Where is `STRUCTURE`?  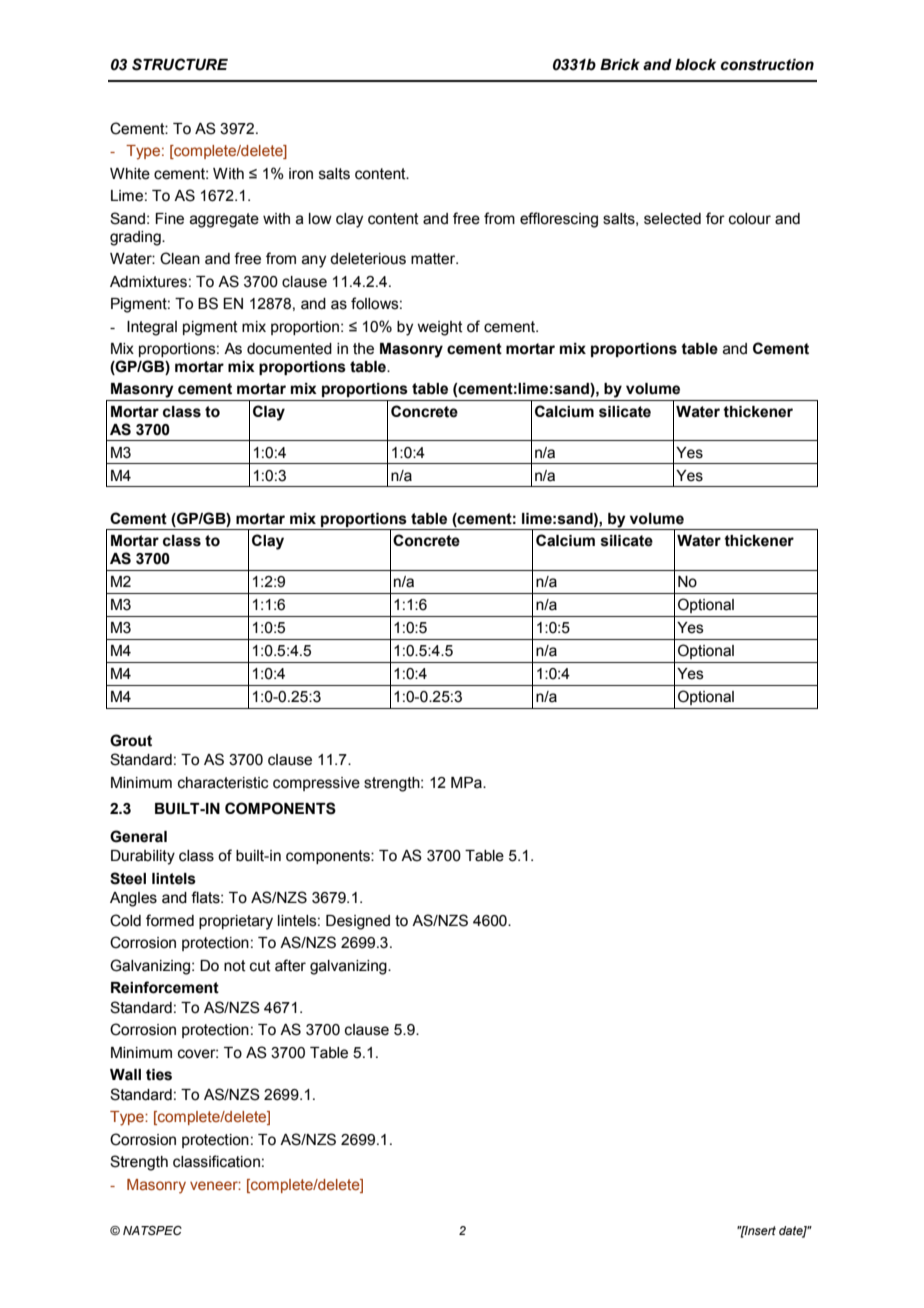 STRUCTURE is located at coordinates (180, 64).
